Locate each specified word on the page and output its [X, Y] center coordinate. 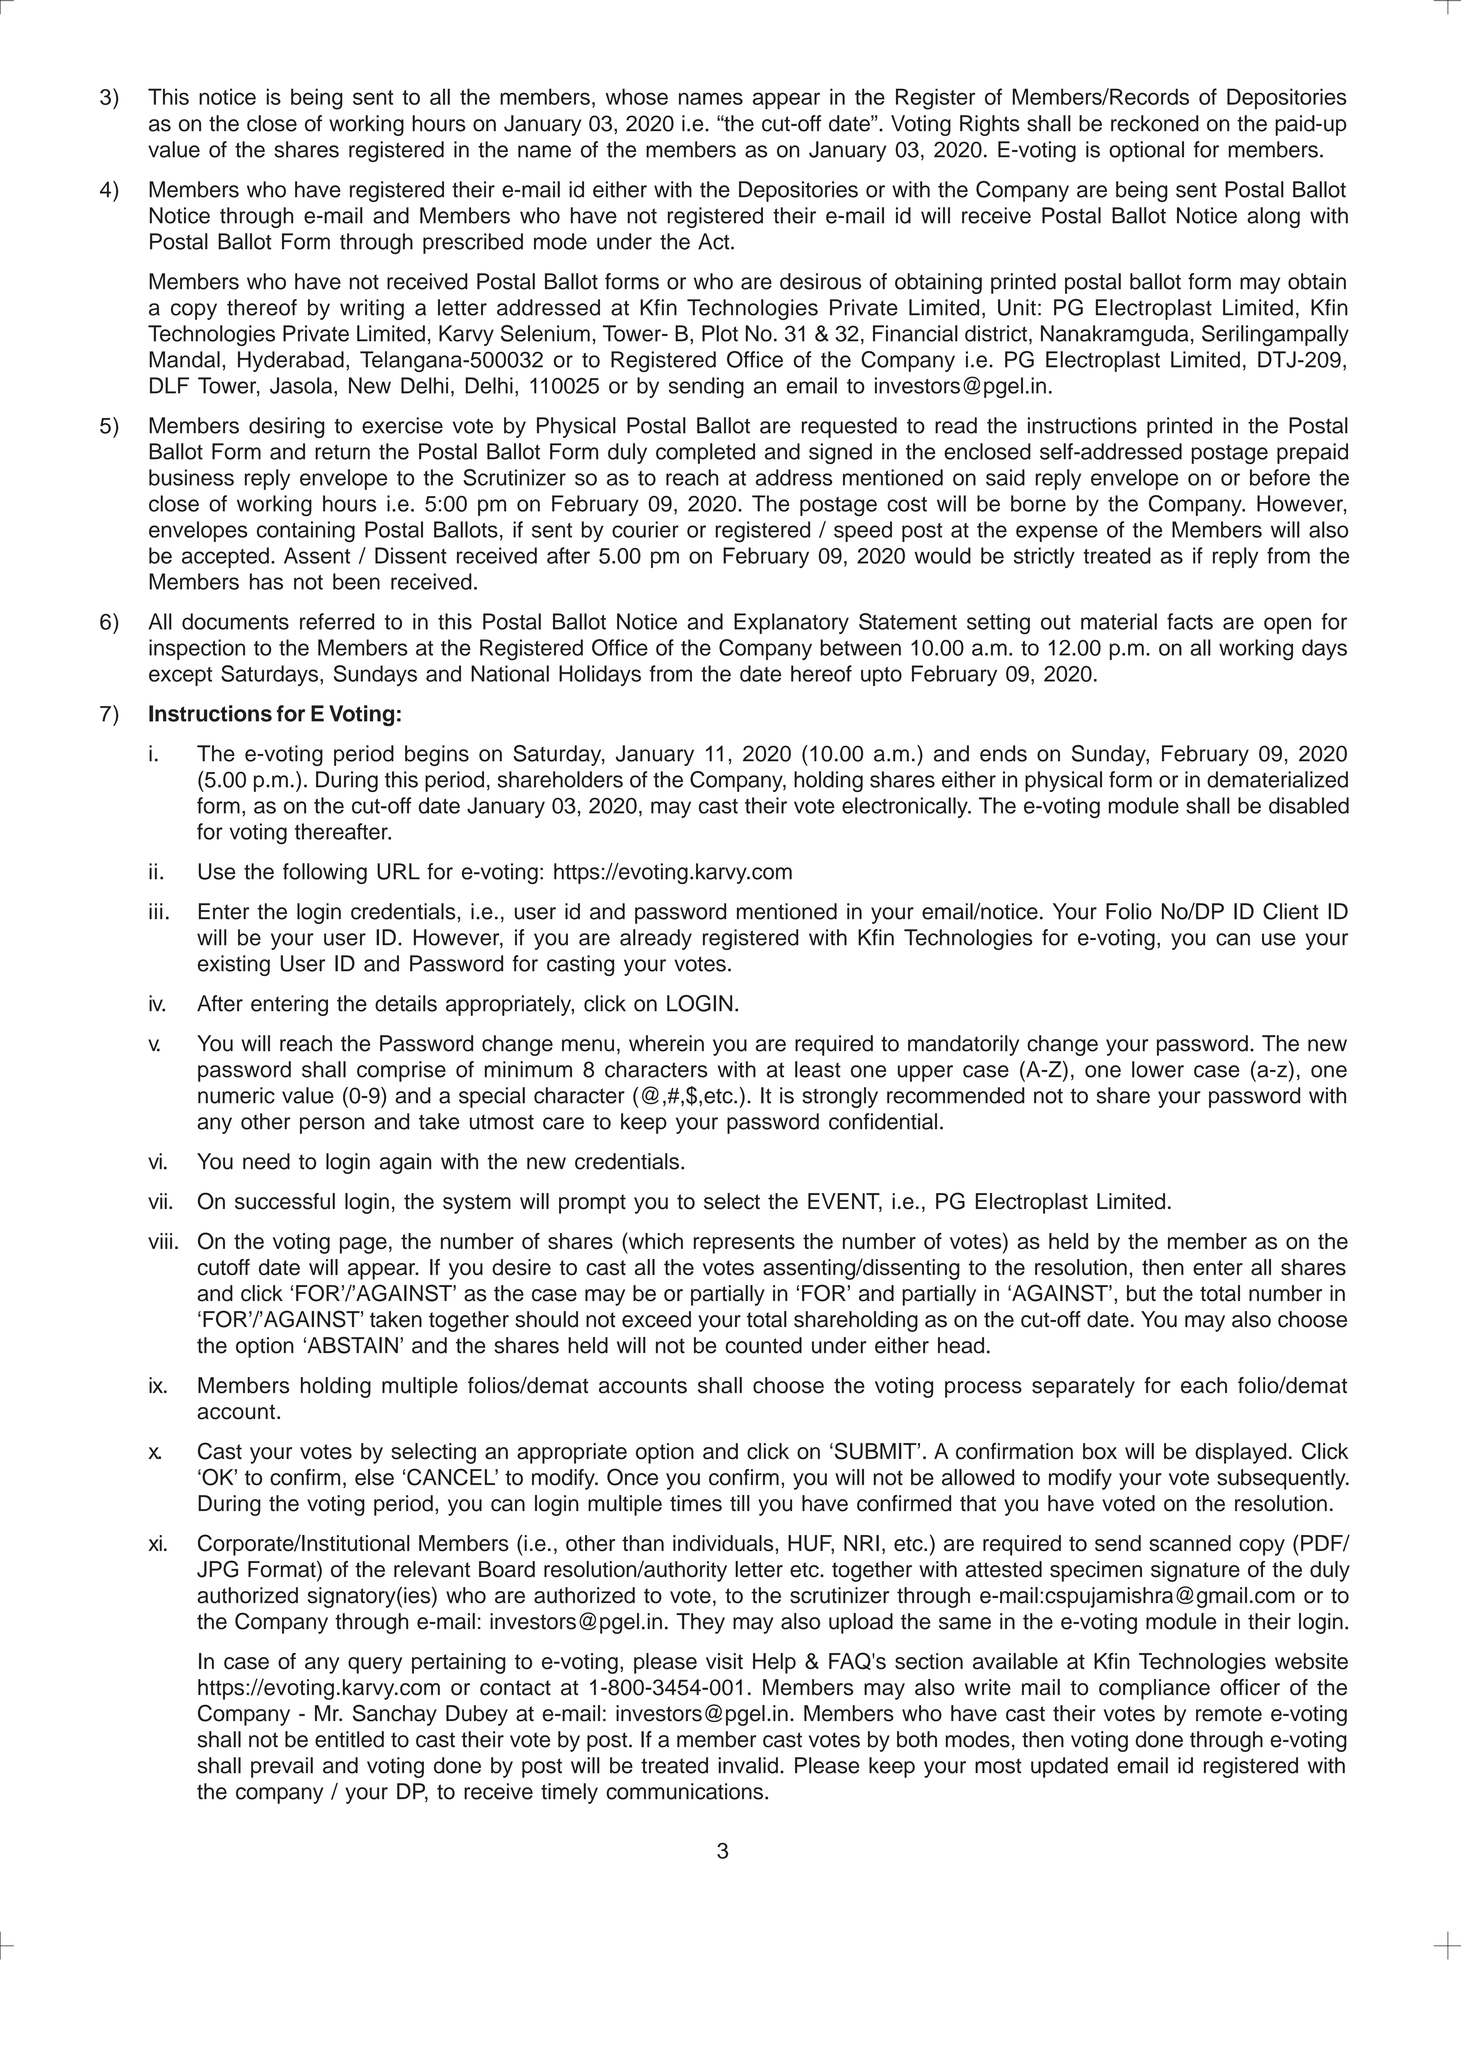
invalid [748, 1765]
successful [285, 1201]
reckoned [1155, 123]
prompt [592, 1204]
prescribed [473, 243]
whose [637, 96]
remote [1229, 1714]
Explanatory [791, 623]
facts [1190, 621]
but [1141, 1293]
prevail [282, 1767]
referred [337, 621]
